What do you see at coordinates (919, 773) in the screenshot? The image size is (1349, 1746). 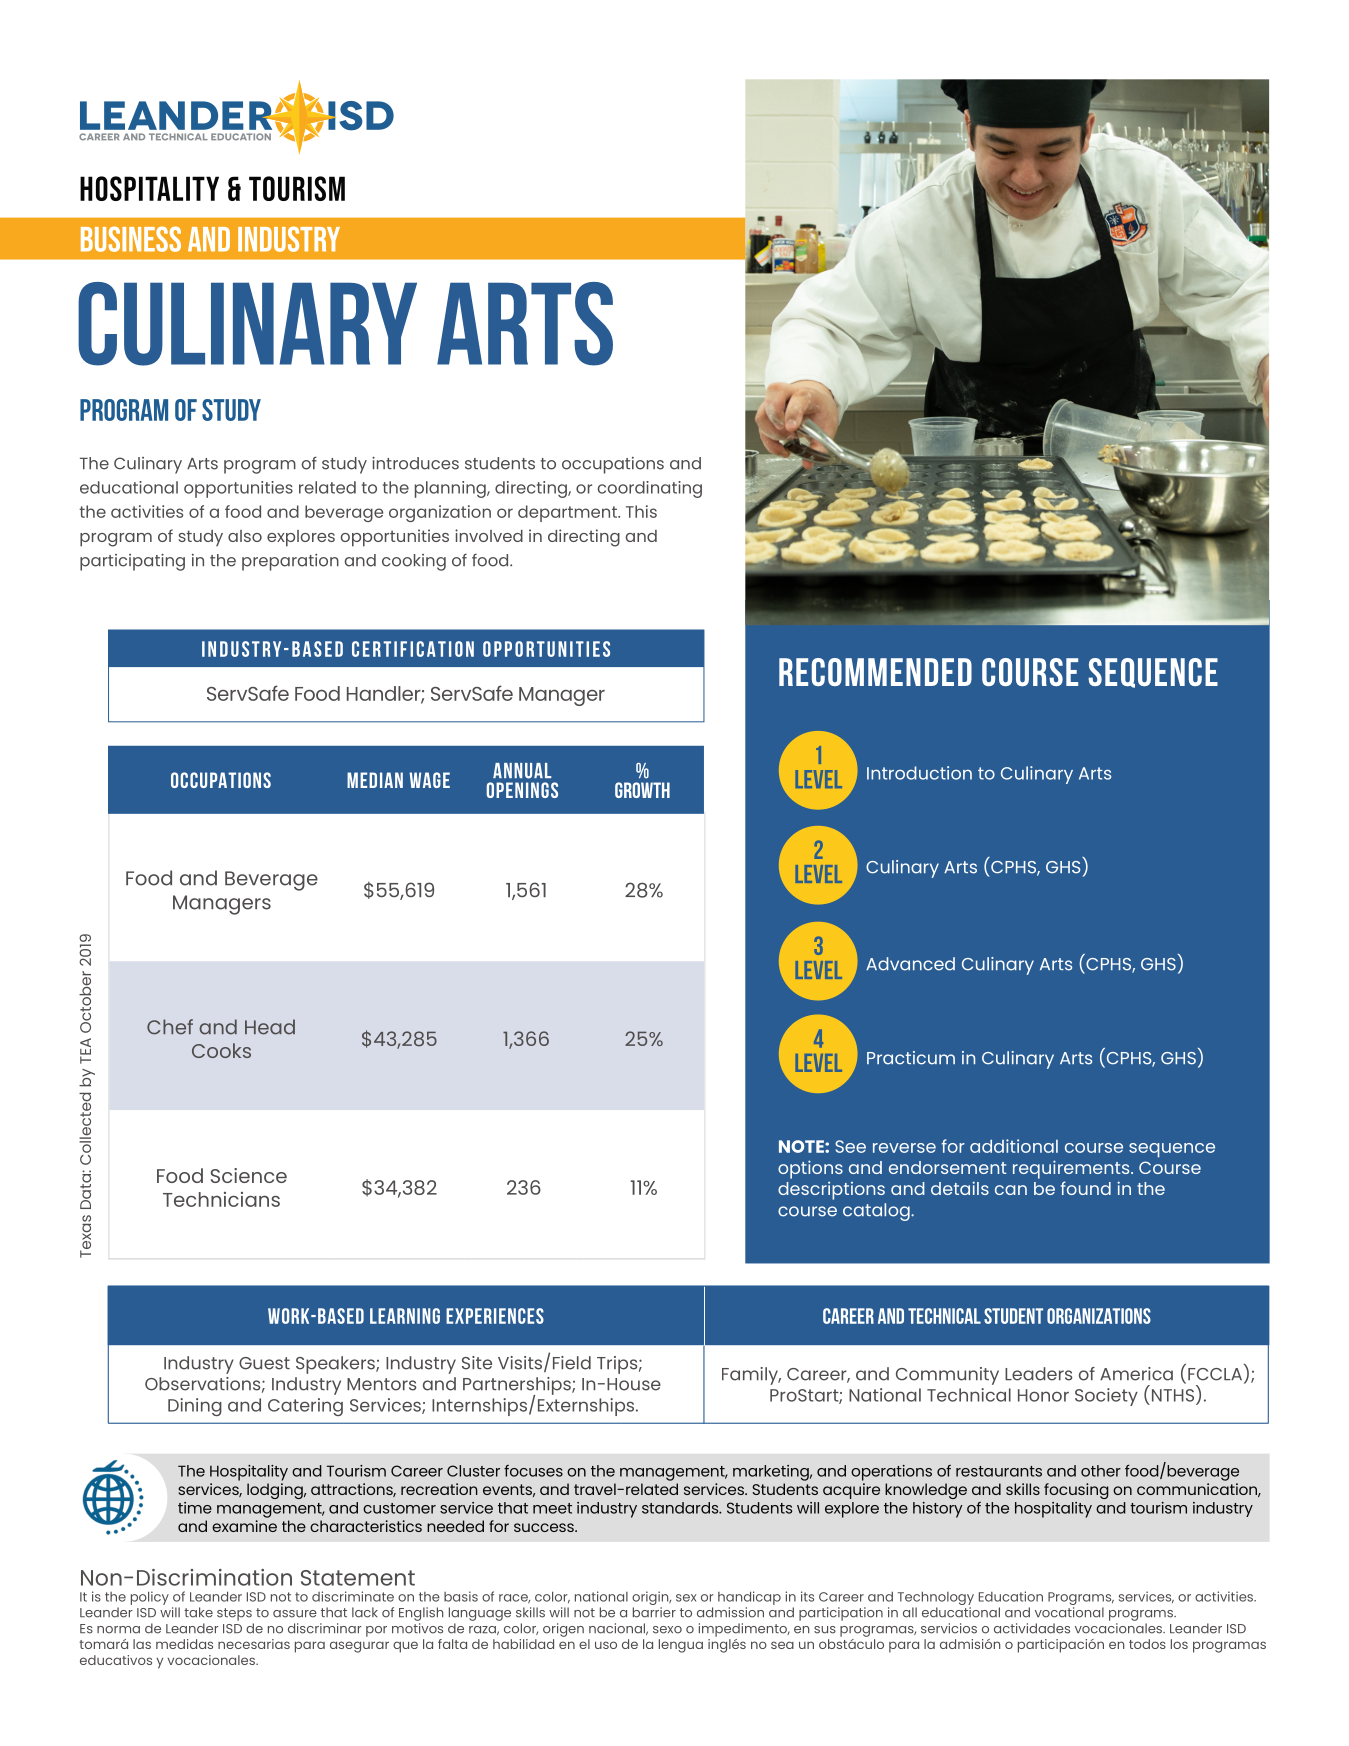 I see `Introduction` at bounding box center [919, 773].
